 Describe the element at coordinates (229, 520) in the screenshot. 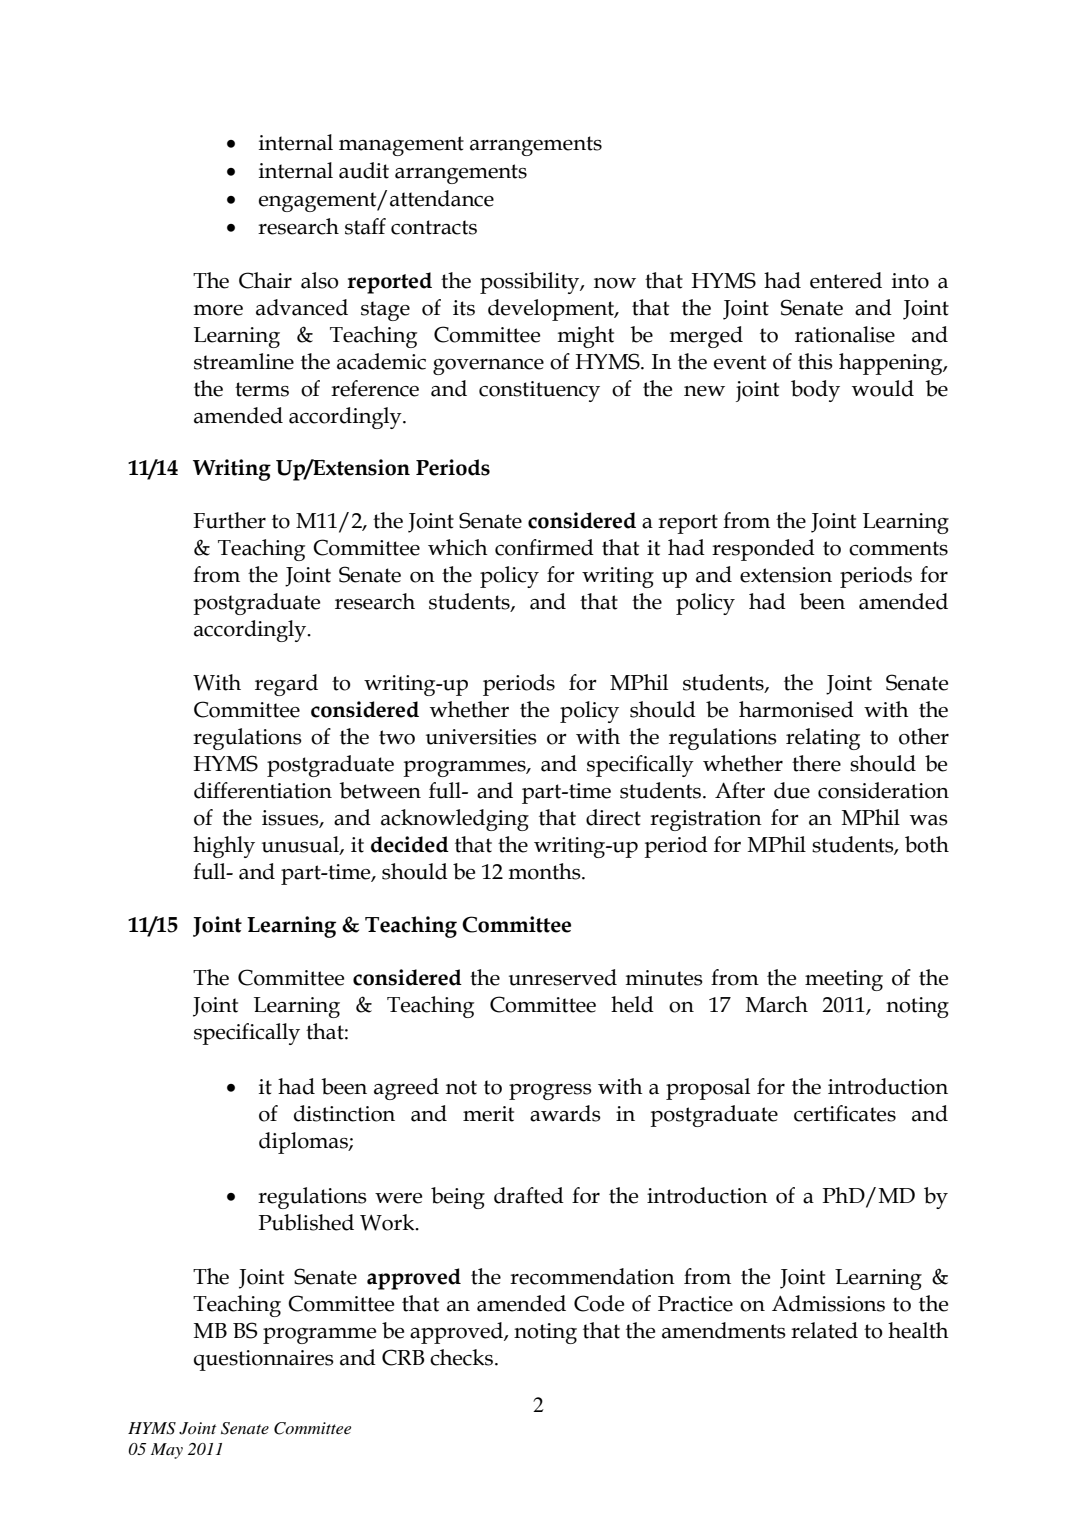

I see `Further` at that location.
